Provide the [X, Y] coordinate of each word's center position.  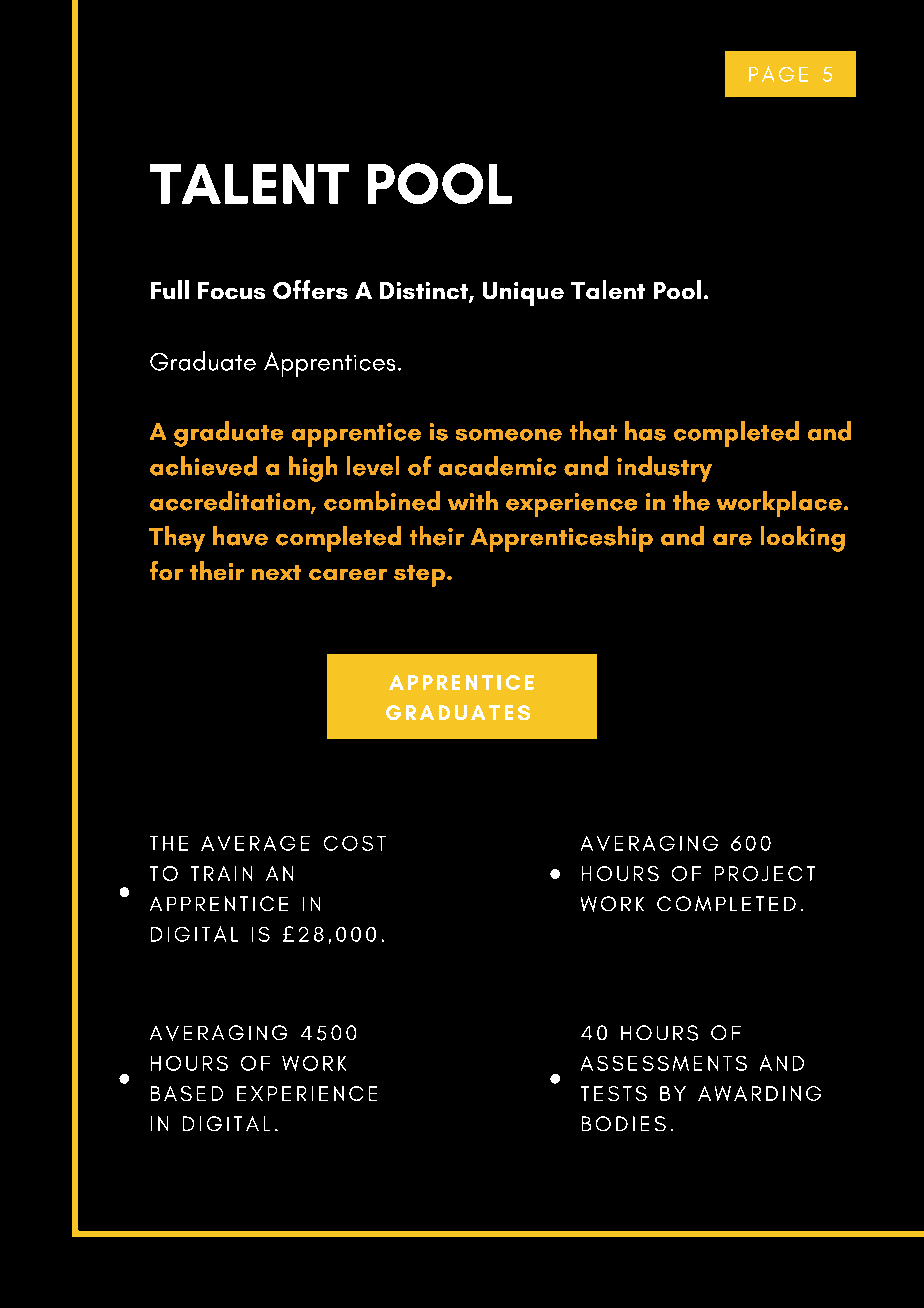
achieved [203, 466]
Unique [523, 294]
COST [355, 843]
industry [664, 469]
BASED [187, 1093]
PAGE [778, 74]
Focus [231, 290]
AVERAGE [255, 843]
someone [509, 435]
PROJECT [765, 873]
